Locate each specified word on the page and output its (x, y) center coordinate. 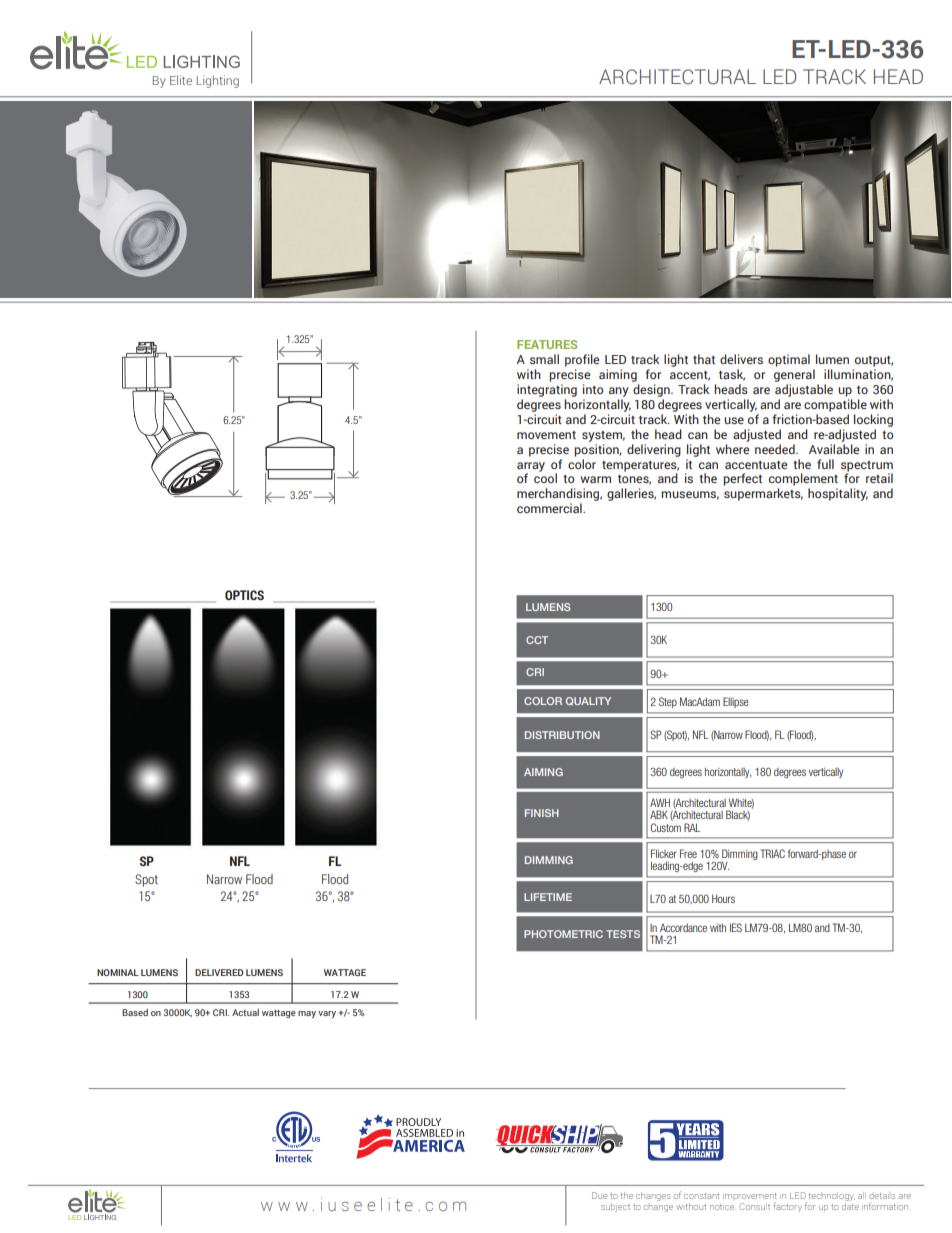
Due (599, 1195)
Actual (245, 1012)
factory (787, 1207)
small (544, 359)
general (794, 375)
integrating (547, 390)
